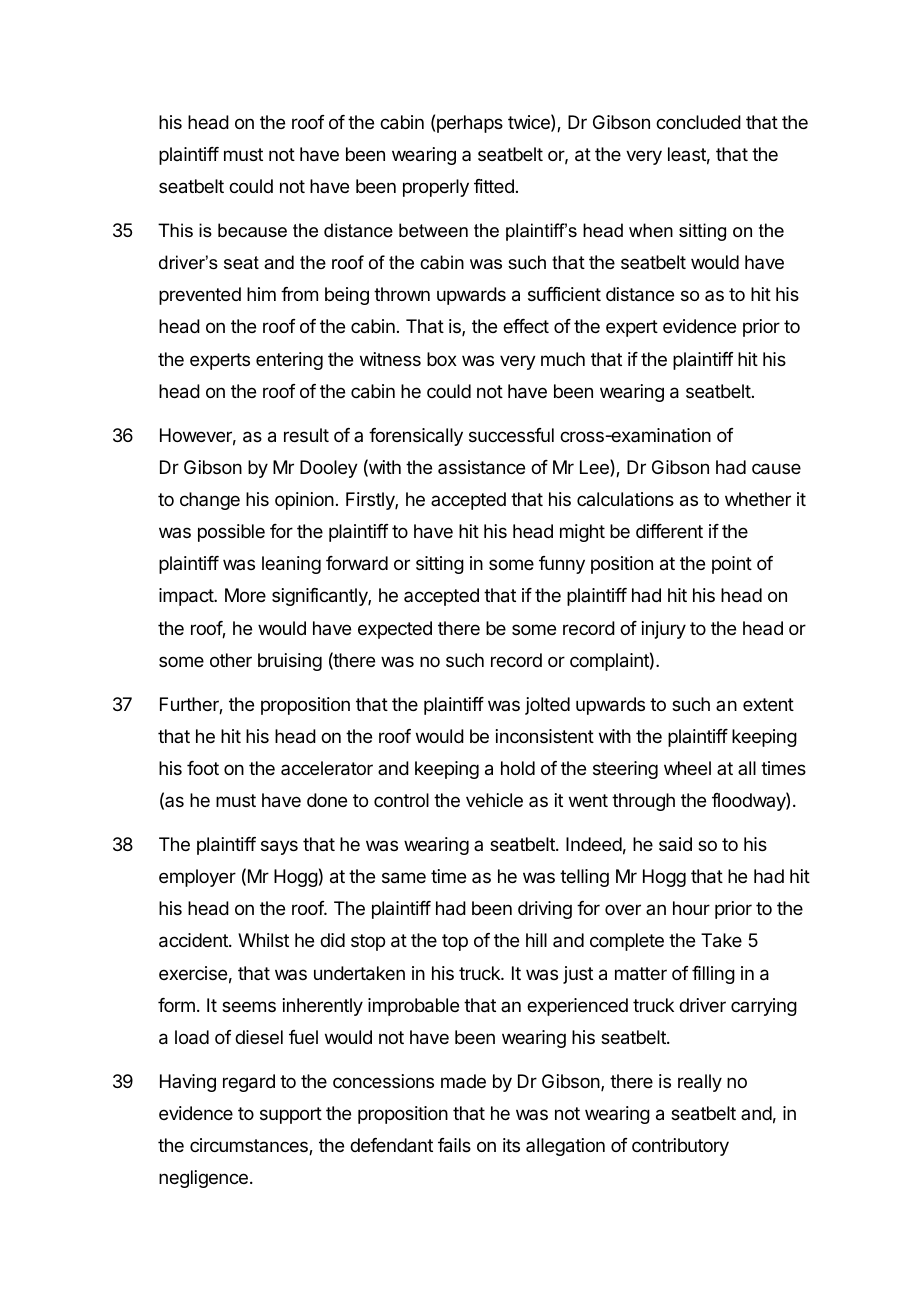  Describe the element at coordinates (698, 122) in the image. I see `concluded` at that location.
